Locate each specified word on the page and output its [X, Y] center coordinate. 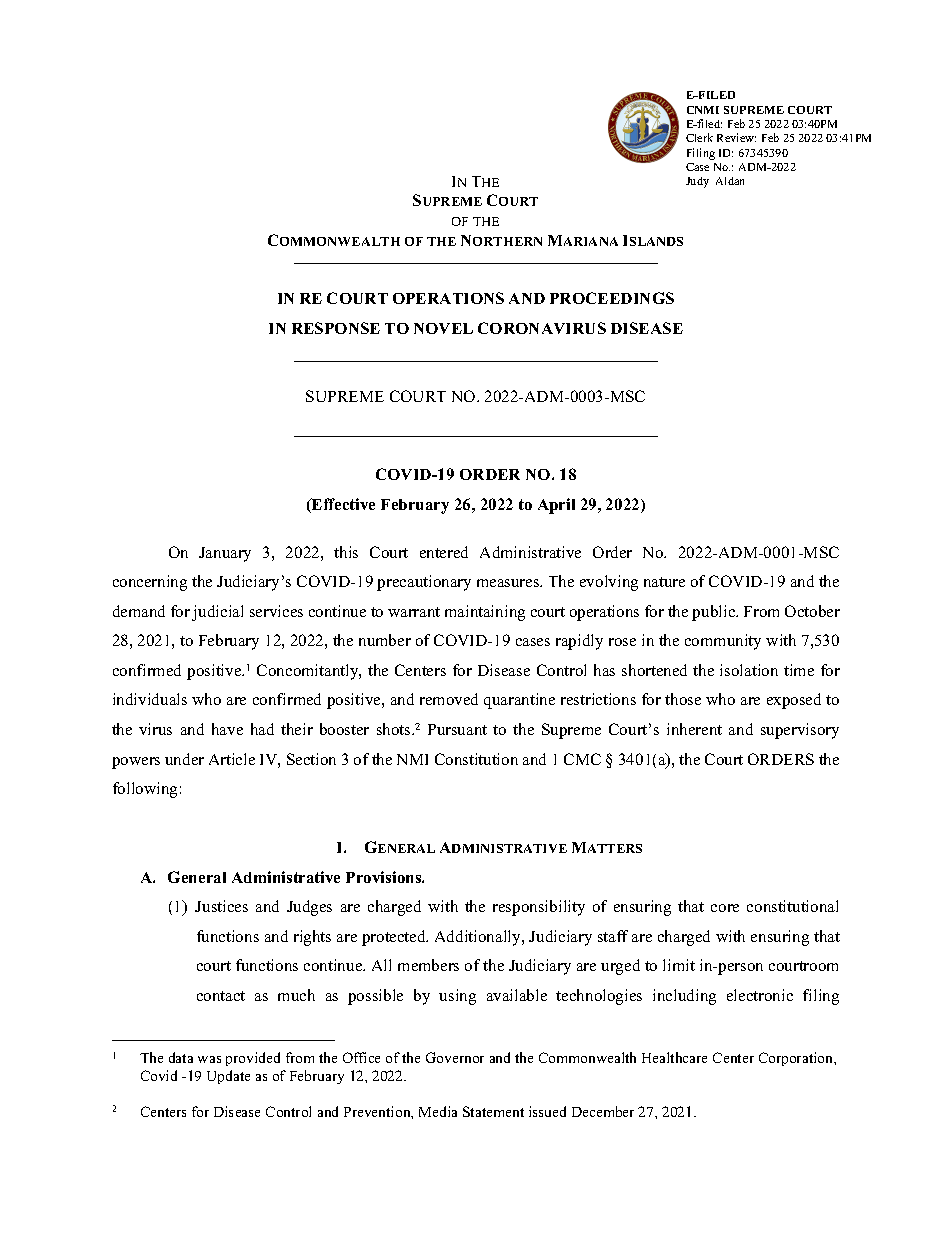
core [725, 908]
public [715, 613]
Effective [342, 505]
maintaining [485, 613]
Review [736, 137]
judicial [217, 613]
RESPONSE [336, 328]
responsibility [539, 908]
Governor [455, 1057]
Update [228, 1077]
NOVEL [443, 328]
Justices [221, 906]
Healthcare [674, 1057]
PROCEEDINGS [612, 298]
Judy [697, 182]
